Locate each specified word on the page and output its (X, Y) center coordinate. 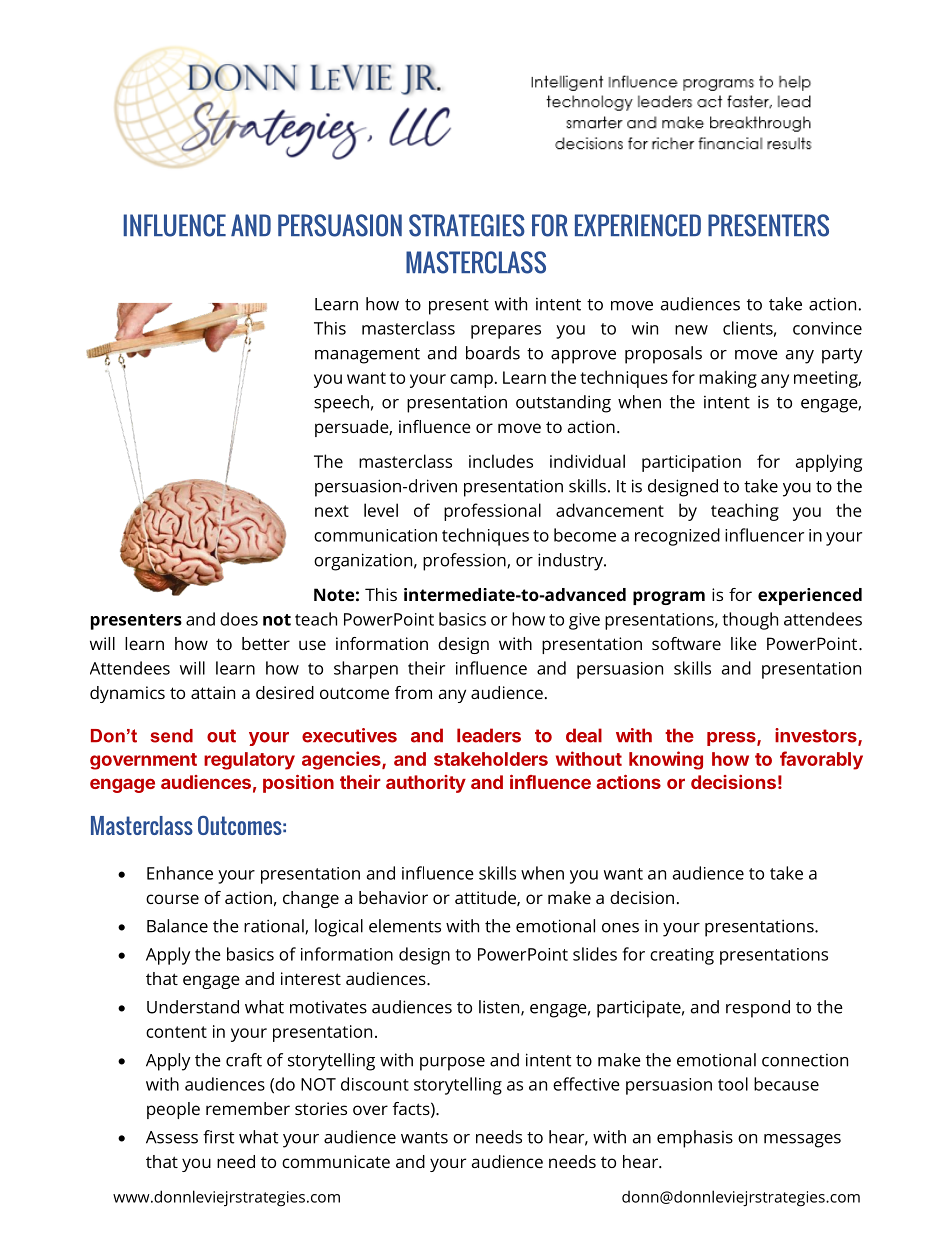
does (239, 619)
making (728, 379)
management (367, 356)
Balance (177, 926)
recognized (677, 537)
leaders (489, 735)
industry (571, 562)
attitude (486, 898)
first (218, 1137)
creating (682, 956)
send (172, 736)
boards (493, 353)
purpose (452, 1064)
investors (817, 736)
